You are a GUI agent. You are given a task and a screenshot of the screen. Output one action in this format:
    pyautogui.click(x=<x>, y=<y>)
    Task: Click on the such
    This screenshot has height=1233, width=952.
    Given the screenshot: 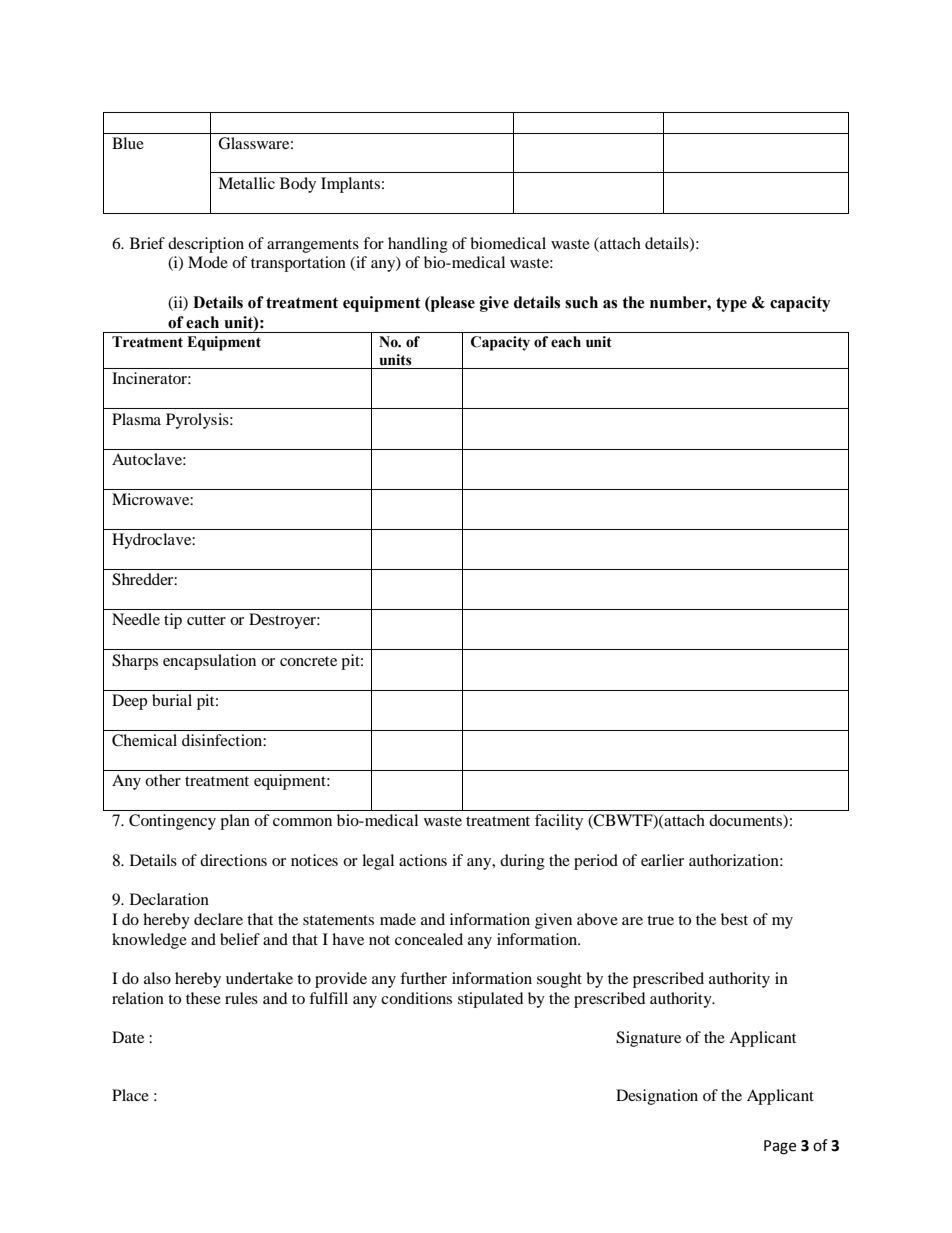 What is the action you would take?
    pyautogui.click(x=581, y=302)
